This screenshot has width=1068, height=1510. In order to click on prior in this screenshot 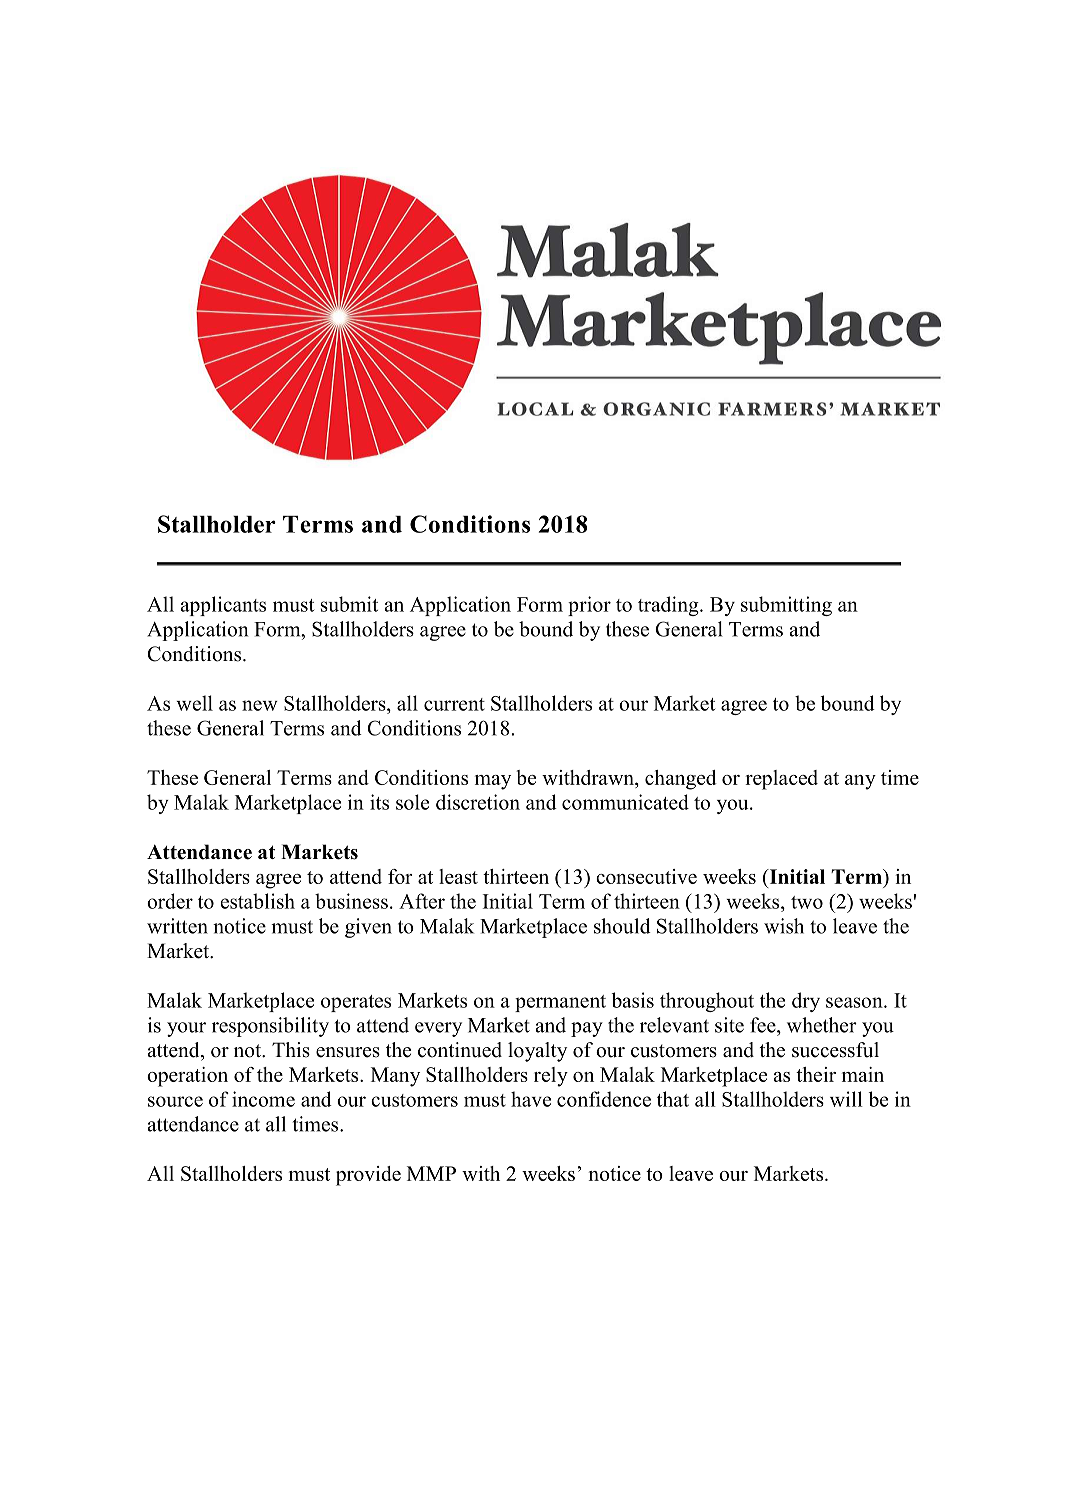, I will do `click(589, 606)`.
